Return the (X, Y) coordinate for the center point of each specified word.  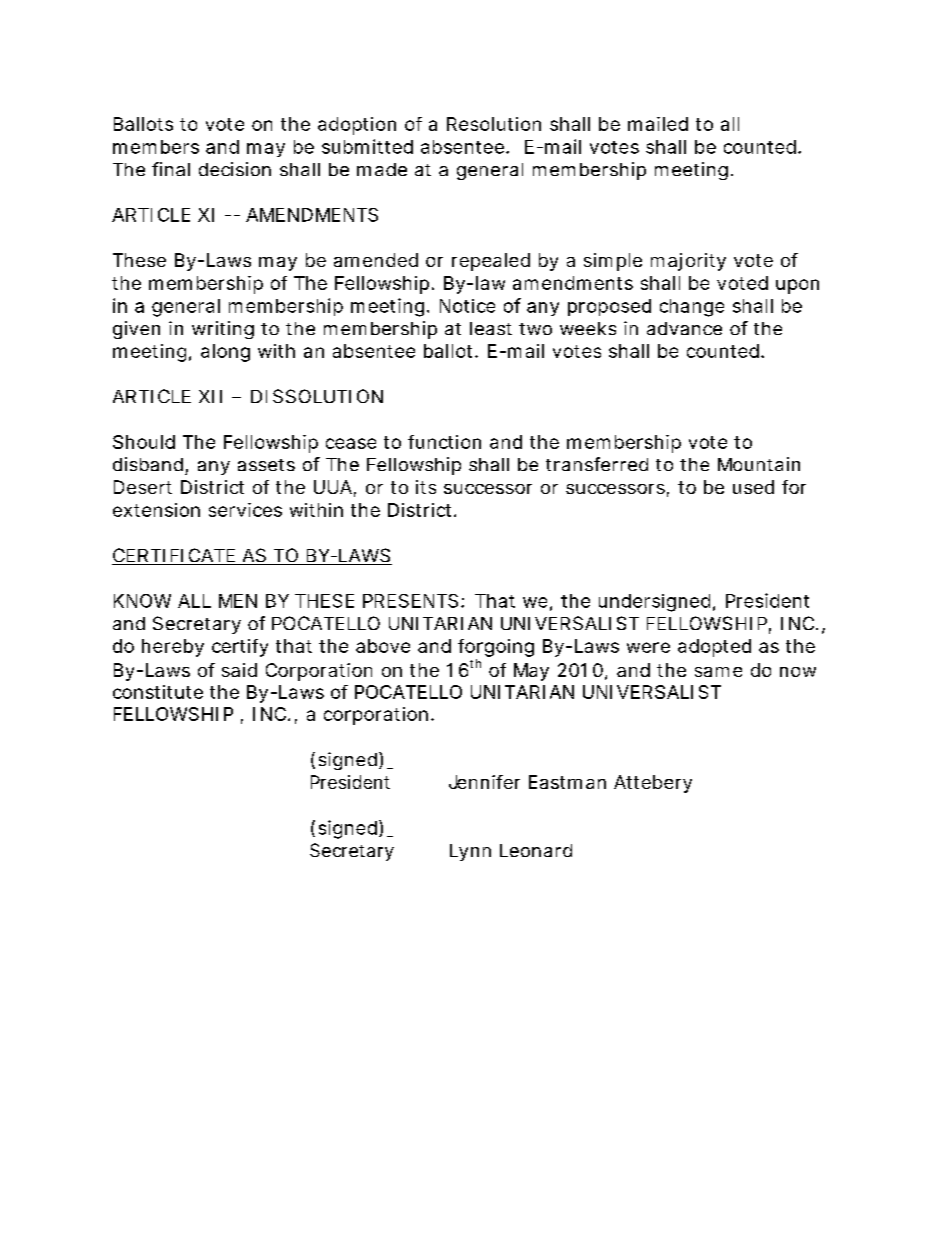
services (245, 510)
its (426, 487)
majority (688, 262)
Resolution (494, 124)
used (753, 487)
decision (235, 169)
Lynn (470, 852)
